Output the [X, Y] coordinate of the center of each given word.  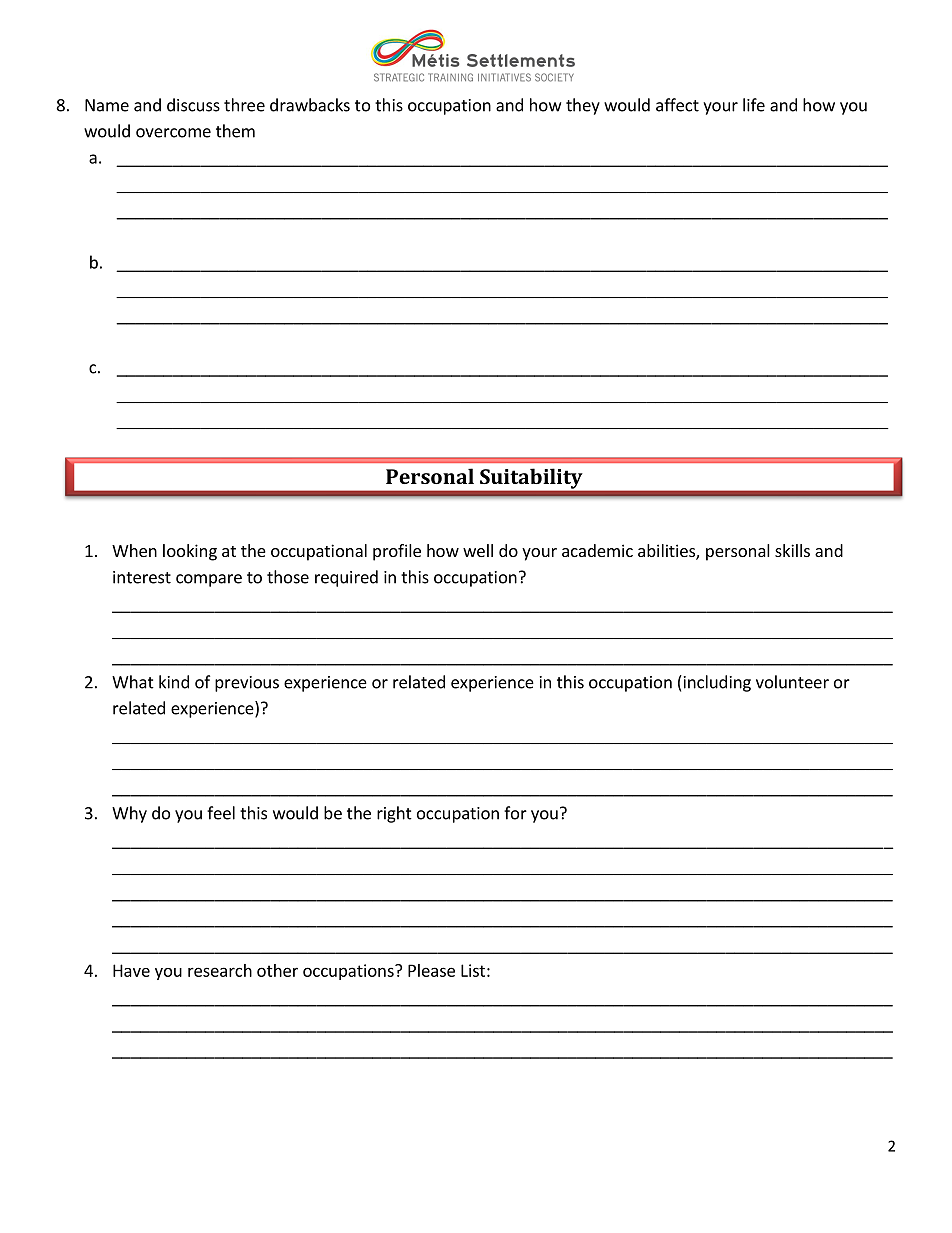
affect [677, 105]
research [220, 970]
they [583, 106]
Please [431, 970]
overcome [173, 133]
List [473, 970]
